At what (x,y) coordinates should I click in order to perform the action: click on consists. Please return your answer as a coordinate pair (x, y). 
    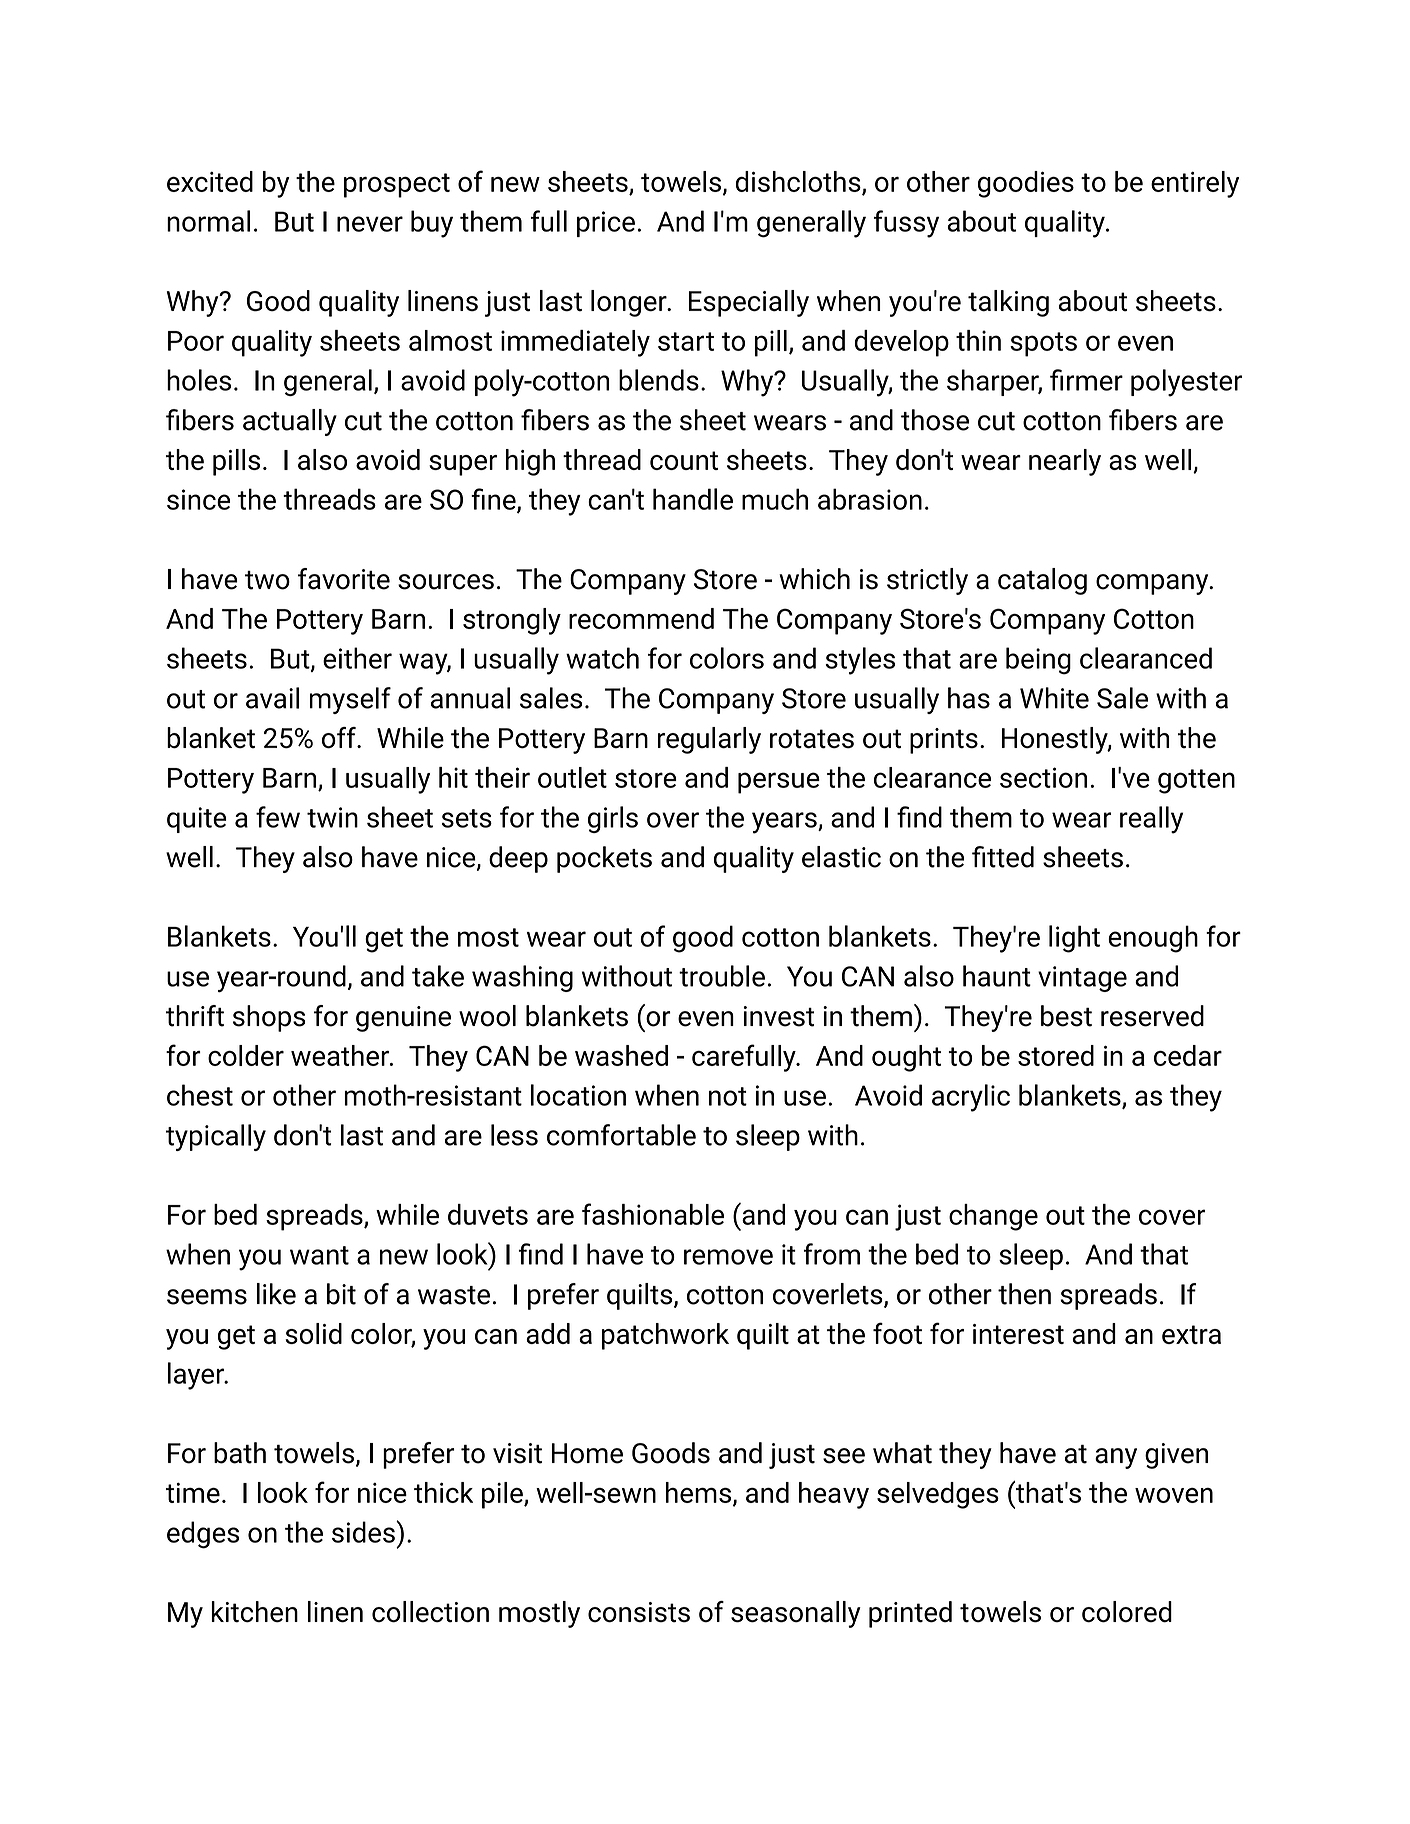
    Looking at the image, I should click on (639, 1612).
